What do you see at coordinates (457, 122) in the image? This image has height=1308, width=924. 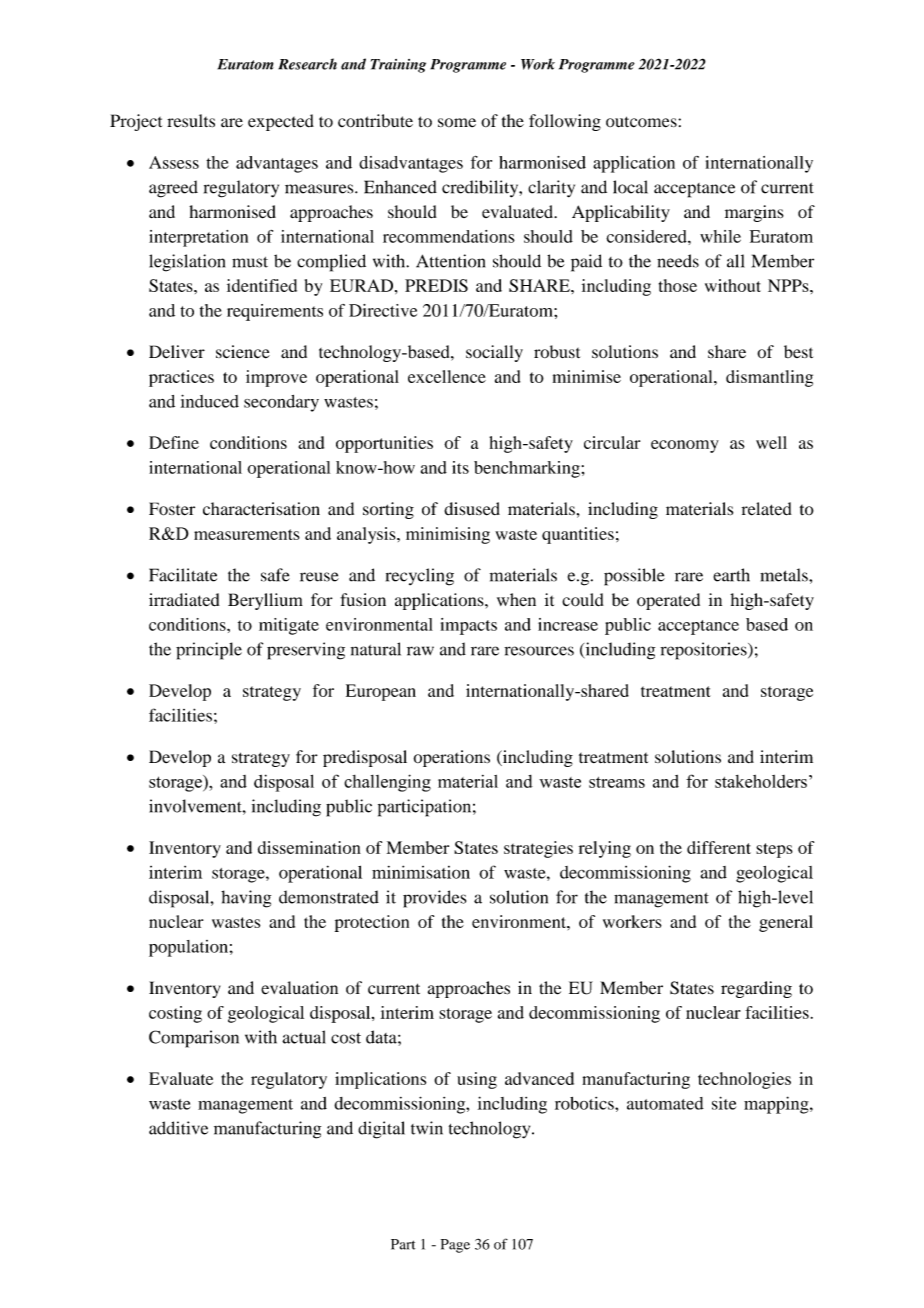 I see `some` at bounding box center [457, 122].
